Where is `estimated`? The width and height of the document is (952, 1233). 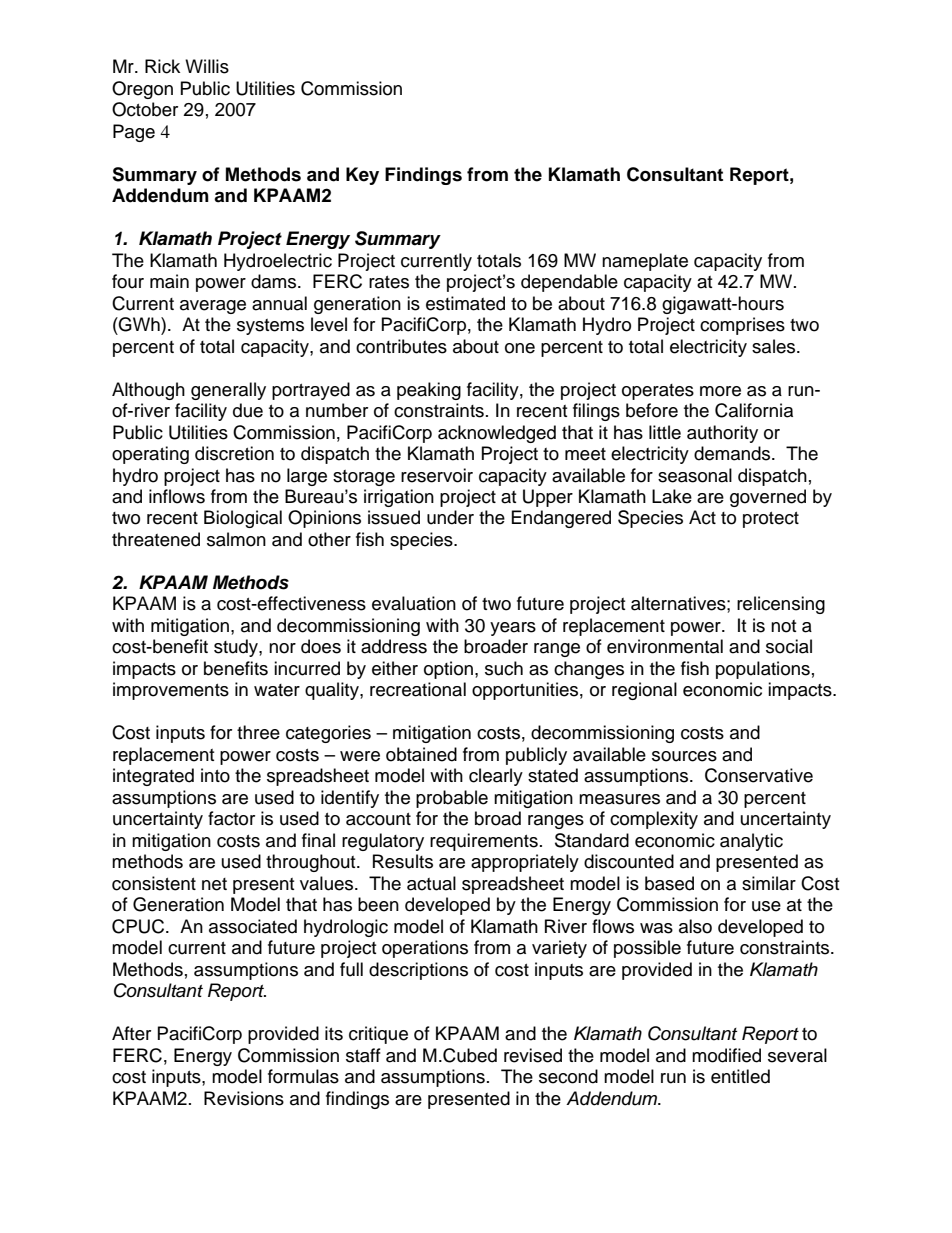
estimated is located at coordinates (465, 303).
